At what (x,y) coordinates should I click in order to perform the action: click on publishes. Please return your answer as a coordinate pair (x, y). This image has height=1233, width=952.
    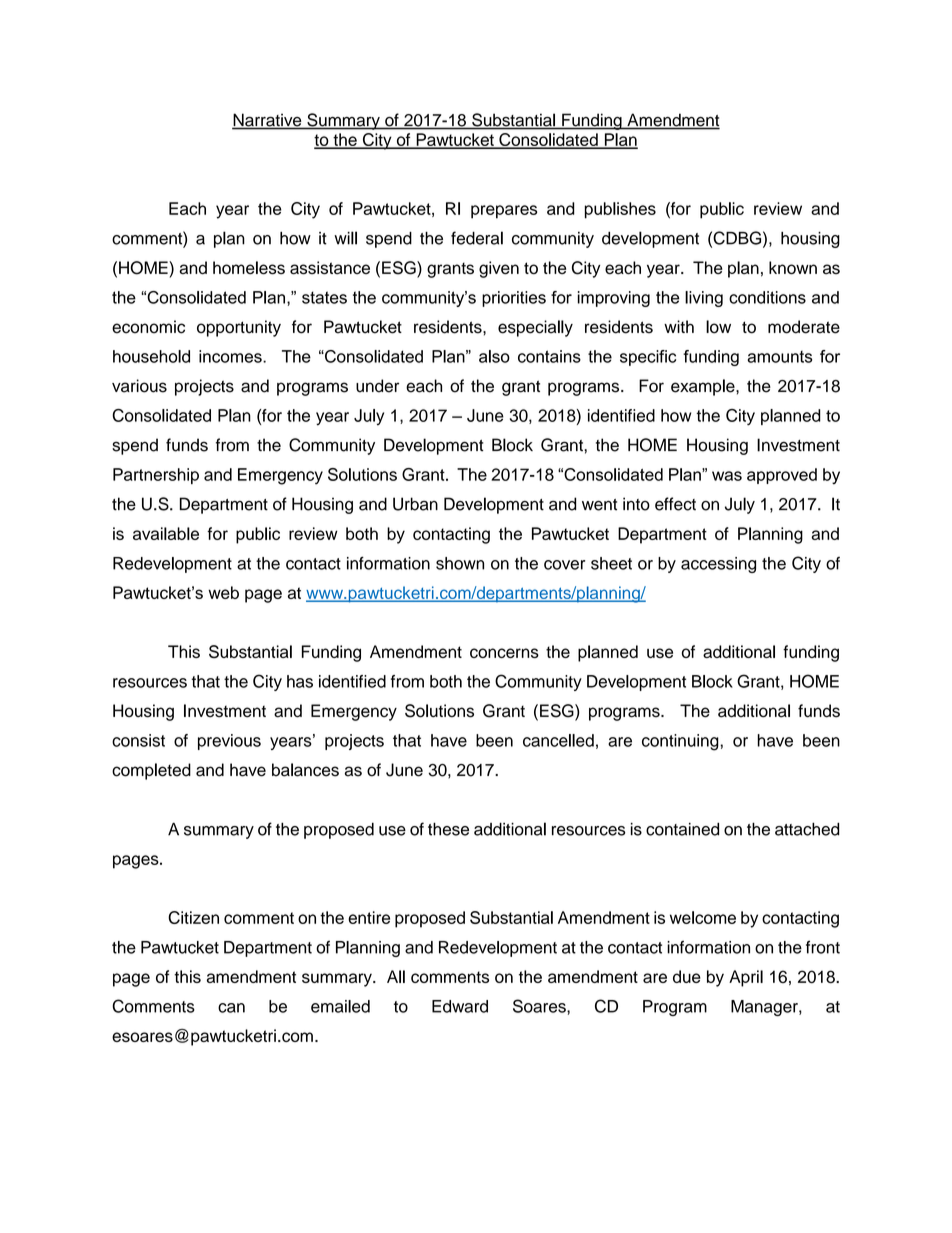
    Looking at the image, I should click on (620, 210).
